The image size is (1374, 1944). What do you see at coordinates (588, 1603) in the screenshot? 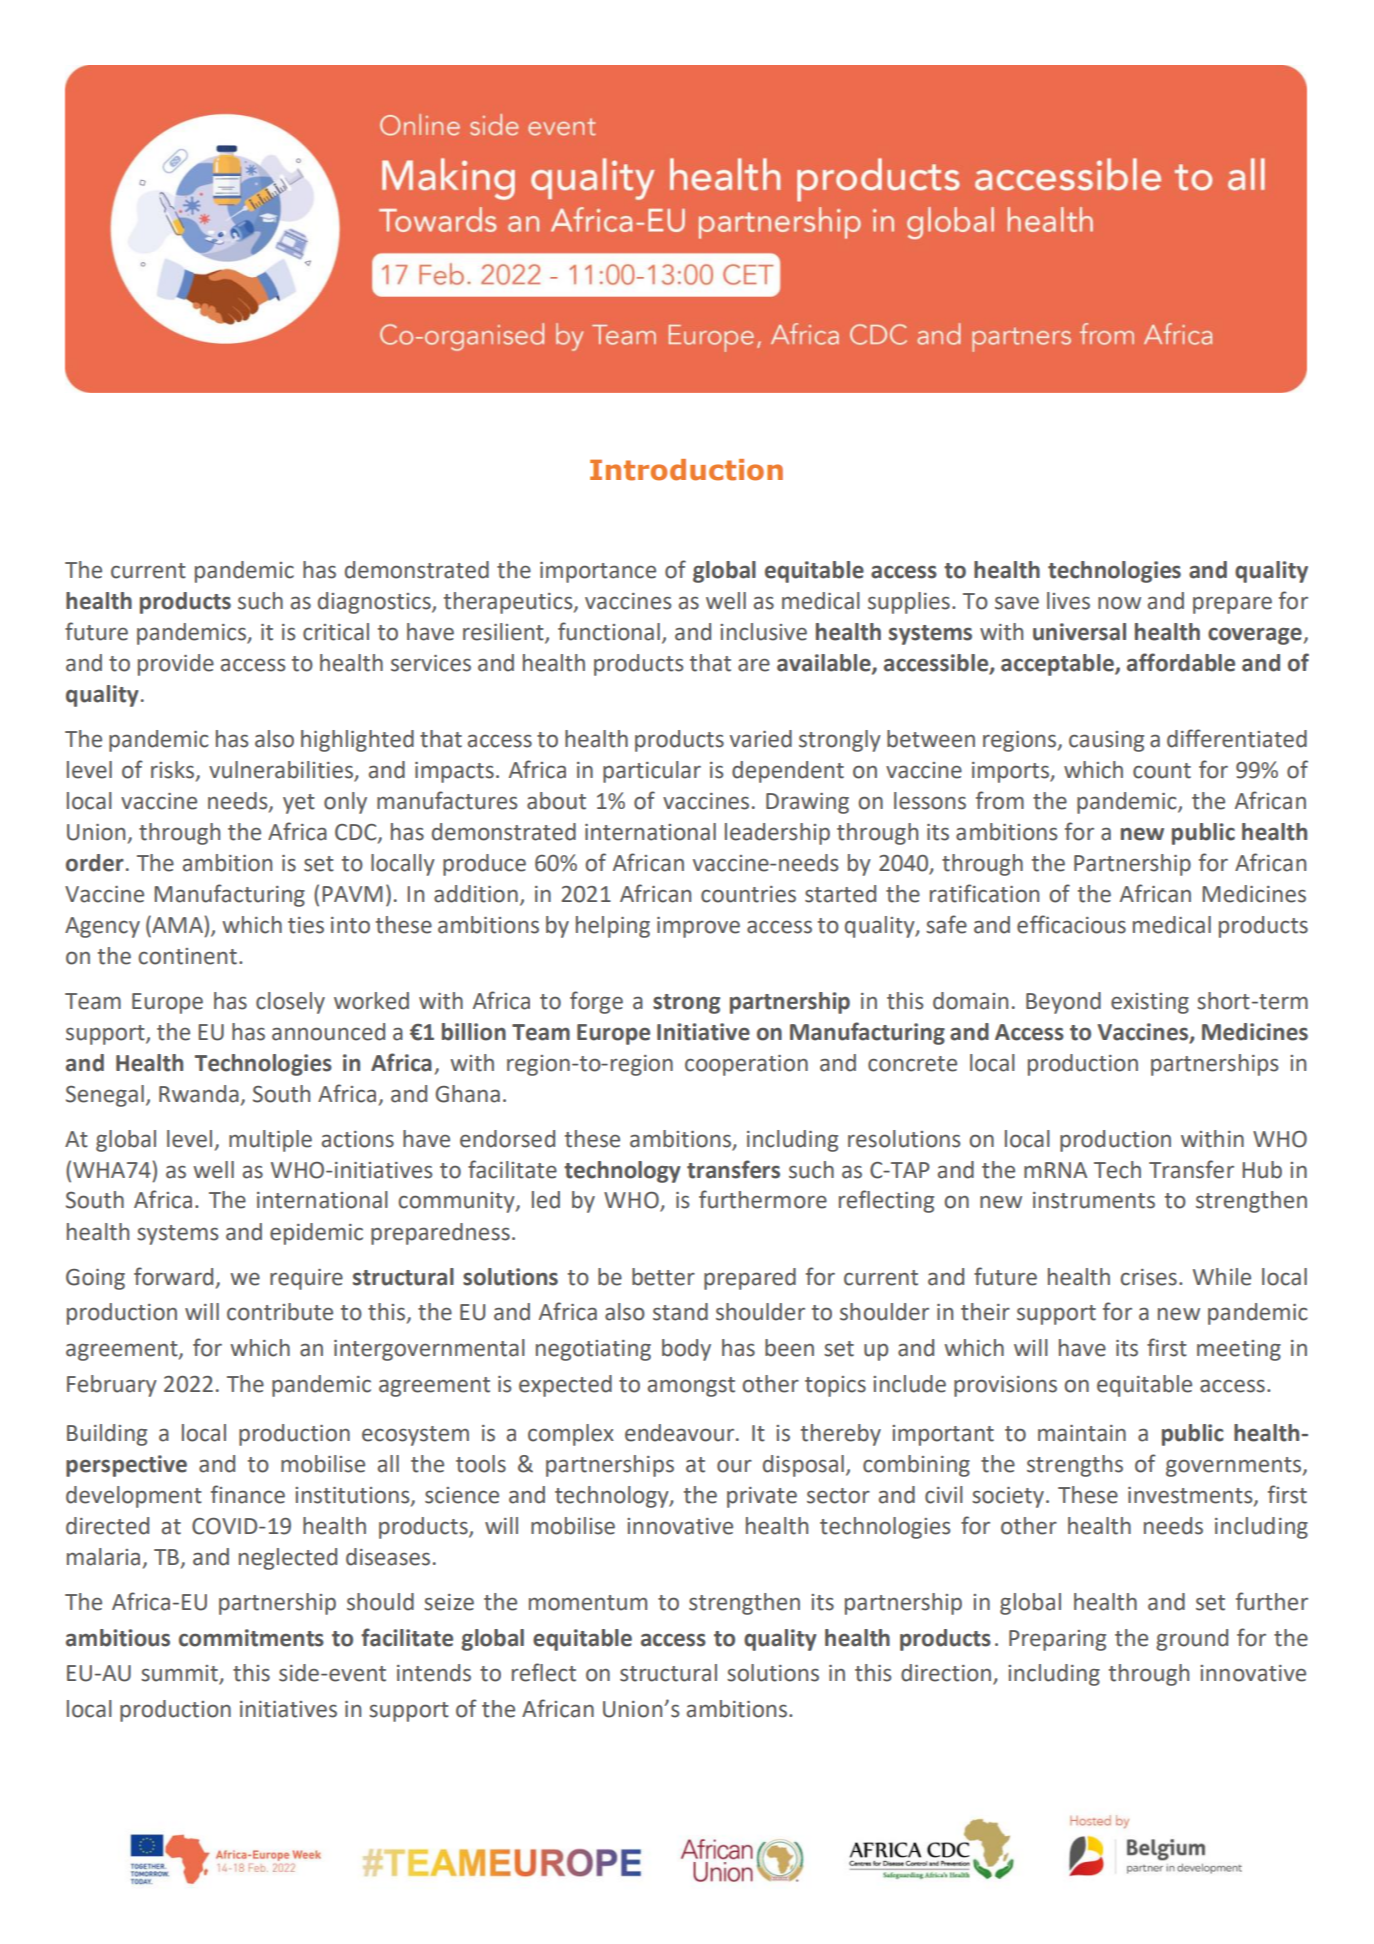
I see `momentum` at bounding box center [588, 1603].
